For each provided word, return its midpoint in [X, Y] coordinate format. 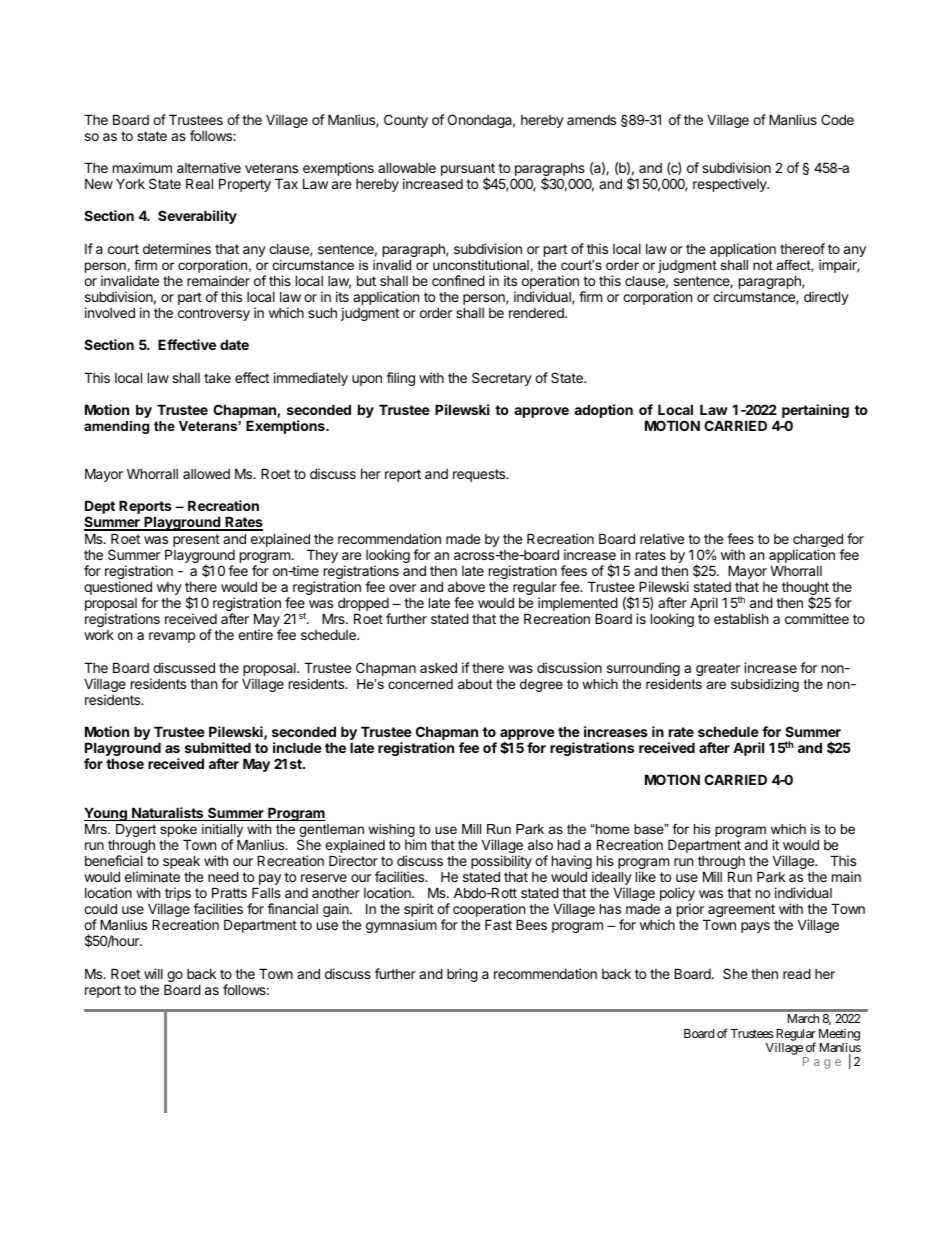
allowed [206, 474]
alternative [209, 167]
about [475, 684]
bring [462, 975]
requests [480, 475]
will [153, 973]
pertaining [815, 412]
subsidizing [765, 685]
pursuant [468, 171]
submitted [218, 747]
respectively [731, 185]
